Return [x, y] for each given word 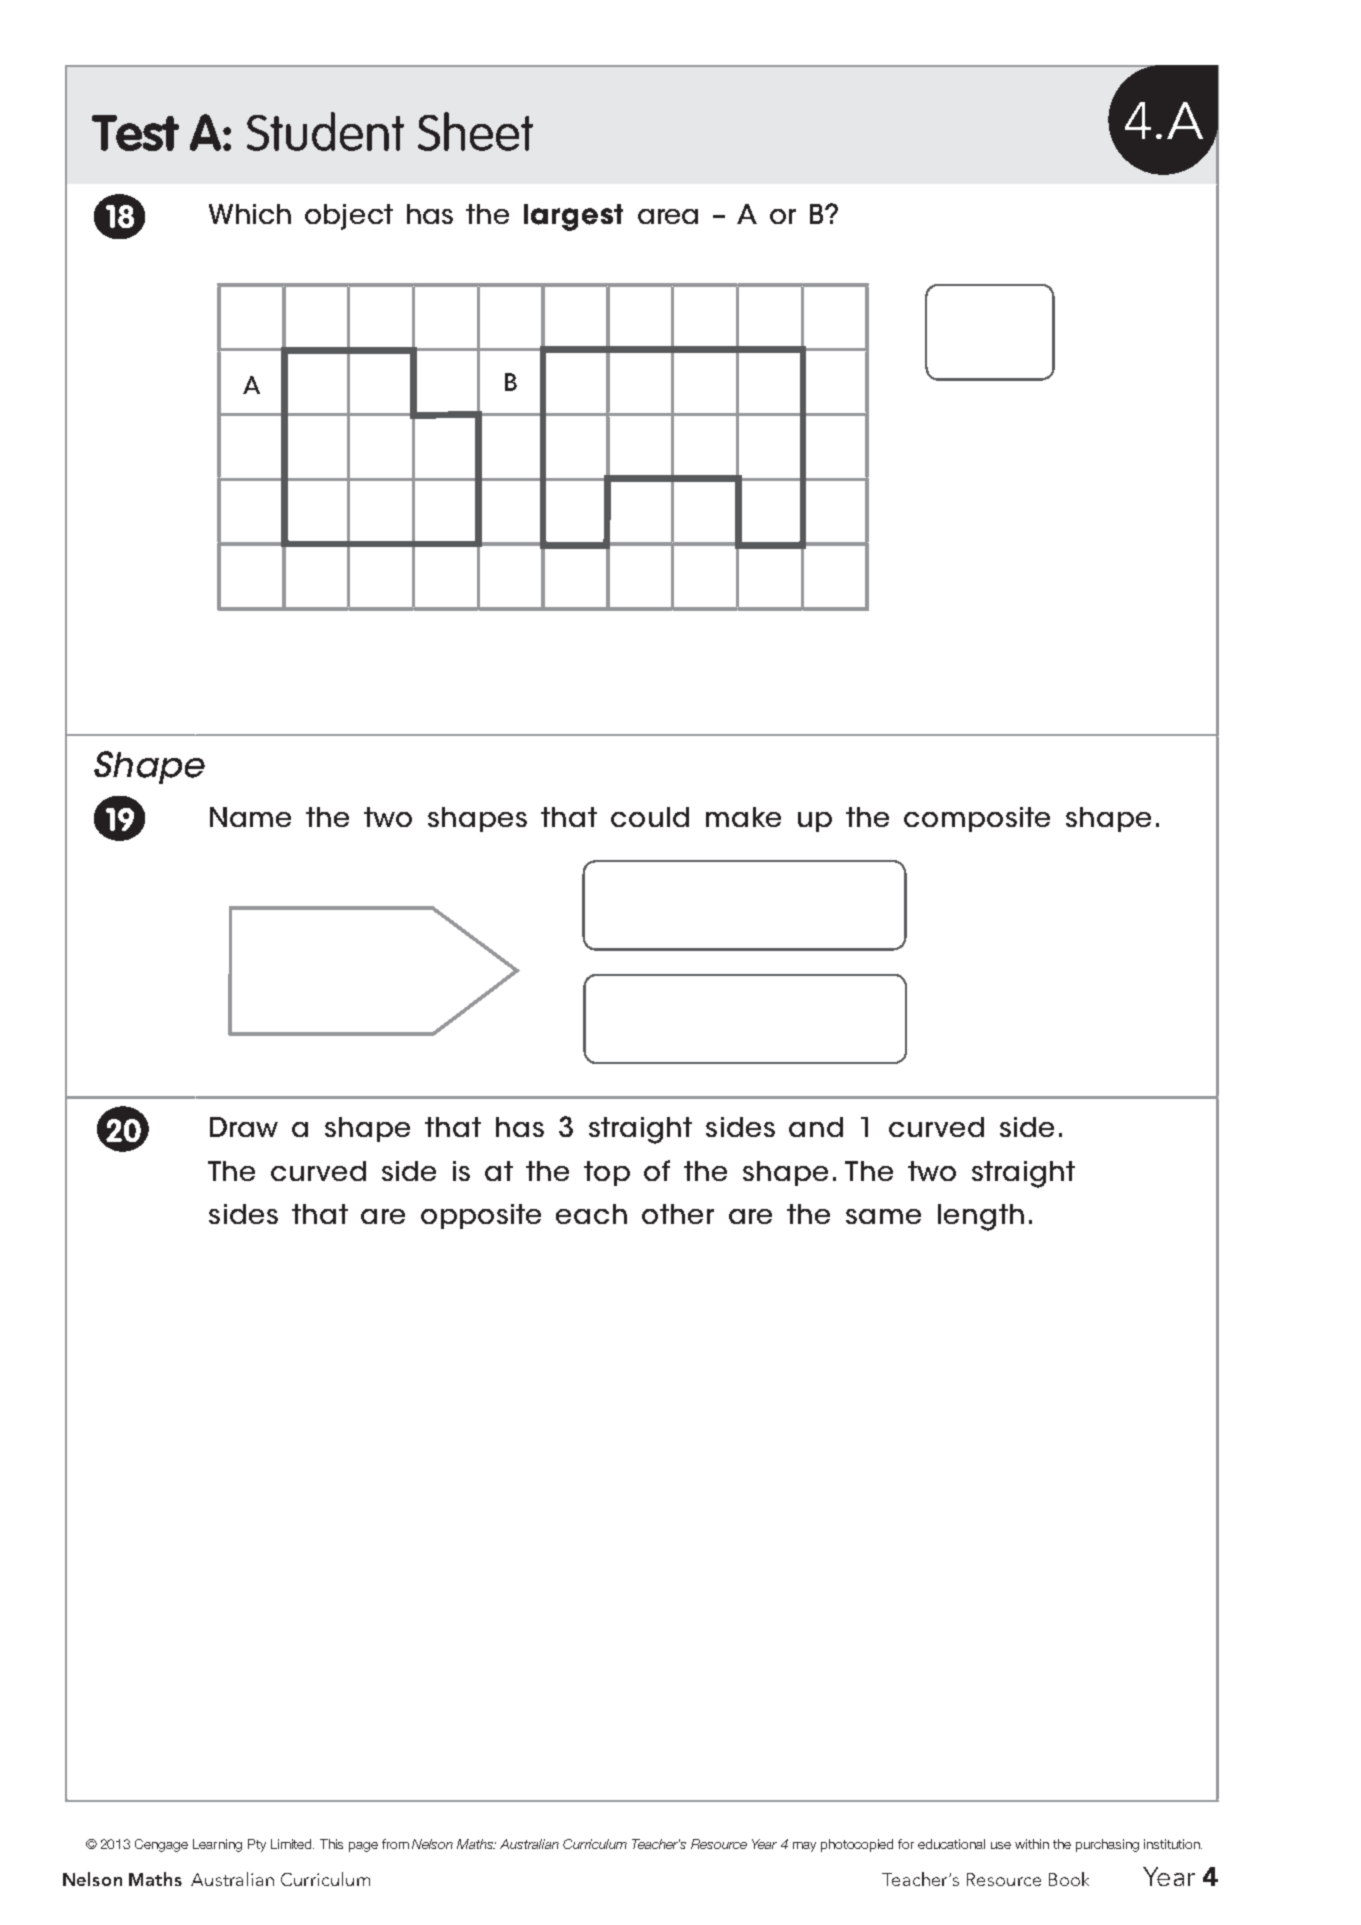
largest [573, 217]
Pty [257, 1845]
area [668, 216]
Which [250, 214]
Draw [244, 1127]
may [804, 1847]
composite [977, 819]
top [607, 1173]
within [1032, 1844]
